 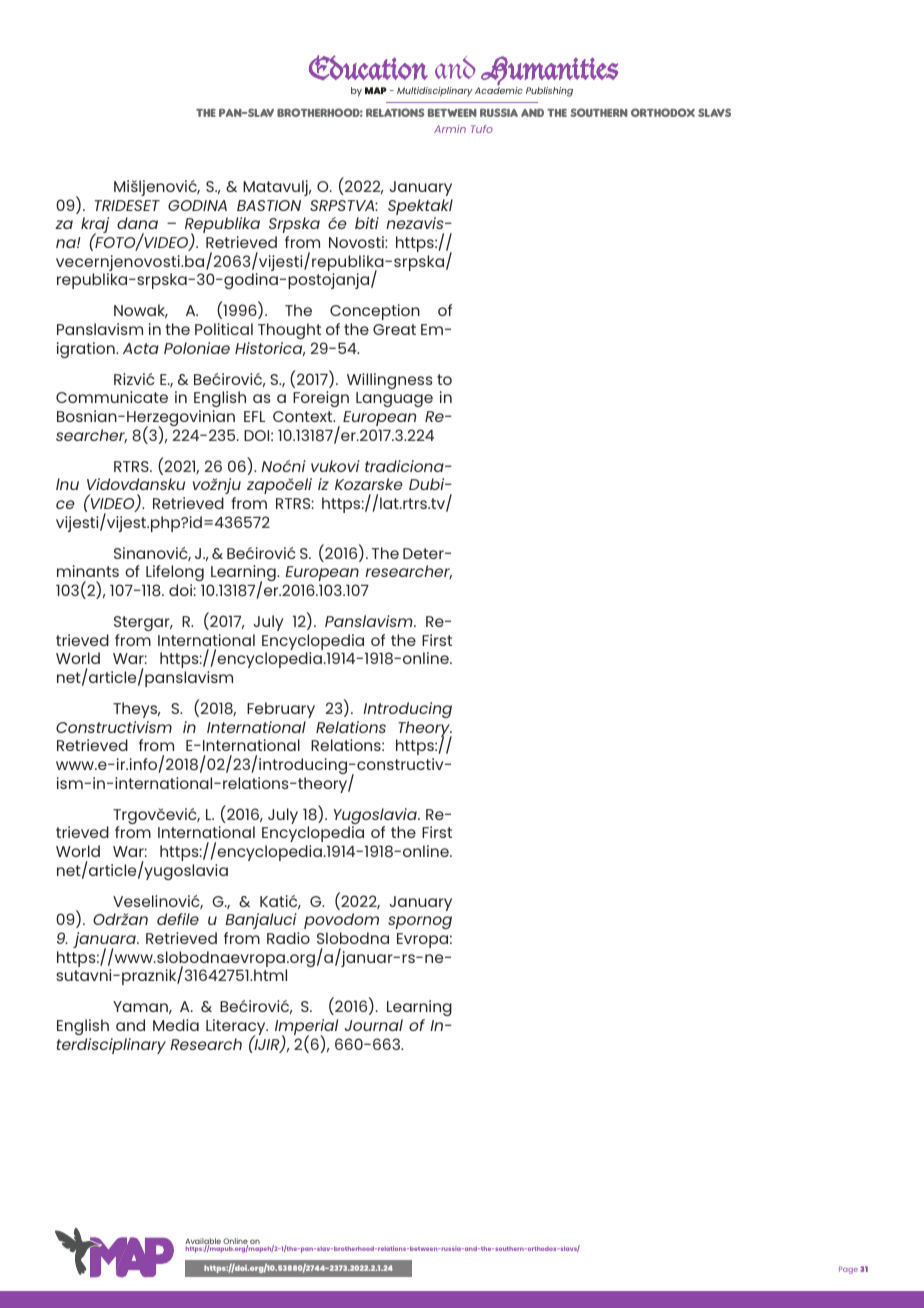 What do you see at coordinates (374, 1025) in the document?
I see `Journal` at bounding box center [374, 1025].
